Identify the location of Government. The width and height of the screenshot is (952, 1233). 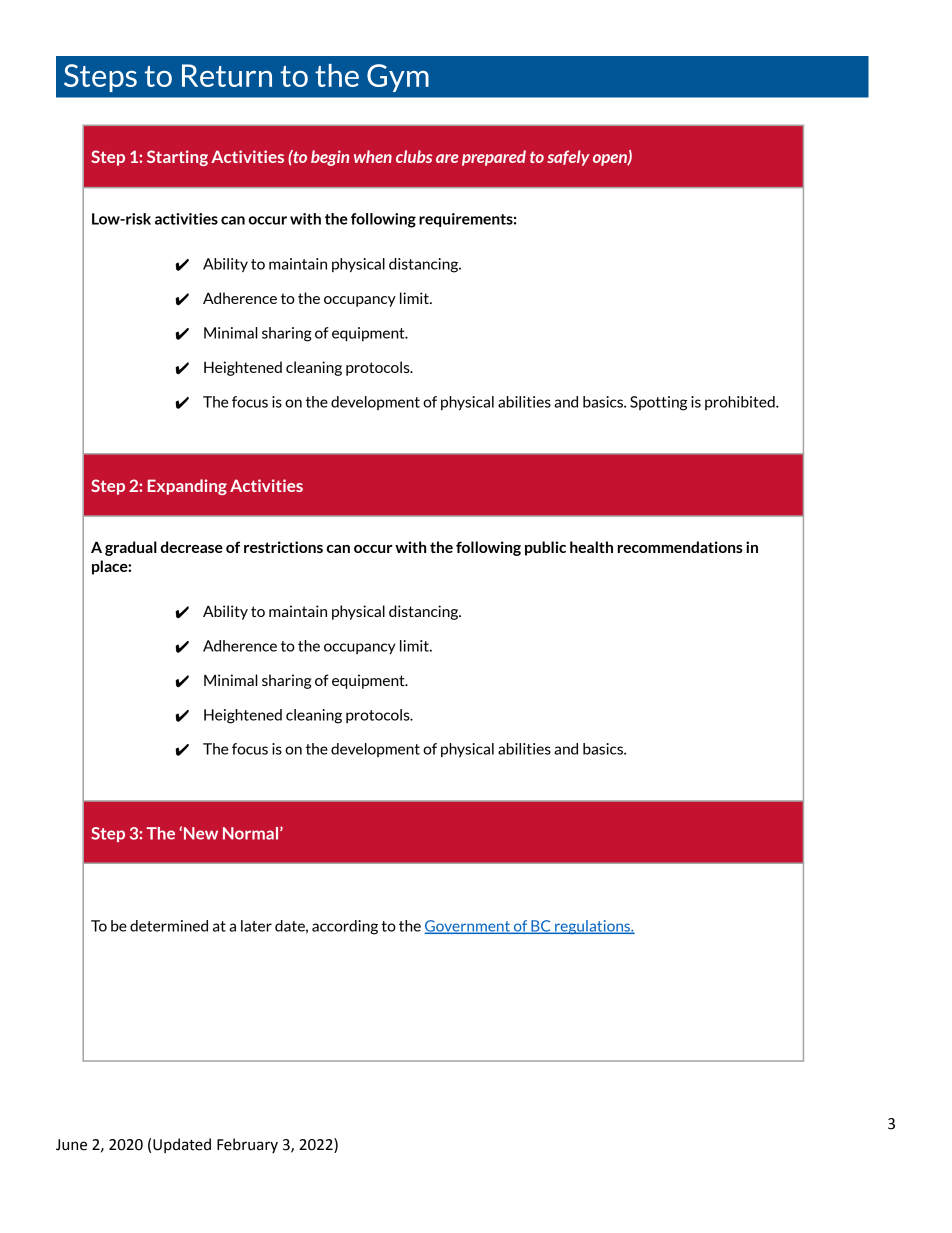
(468, 927).
